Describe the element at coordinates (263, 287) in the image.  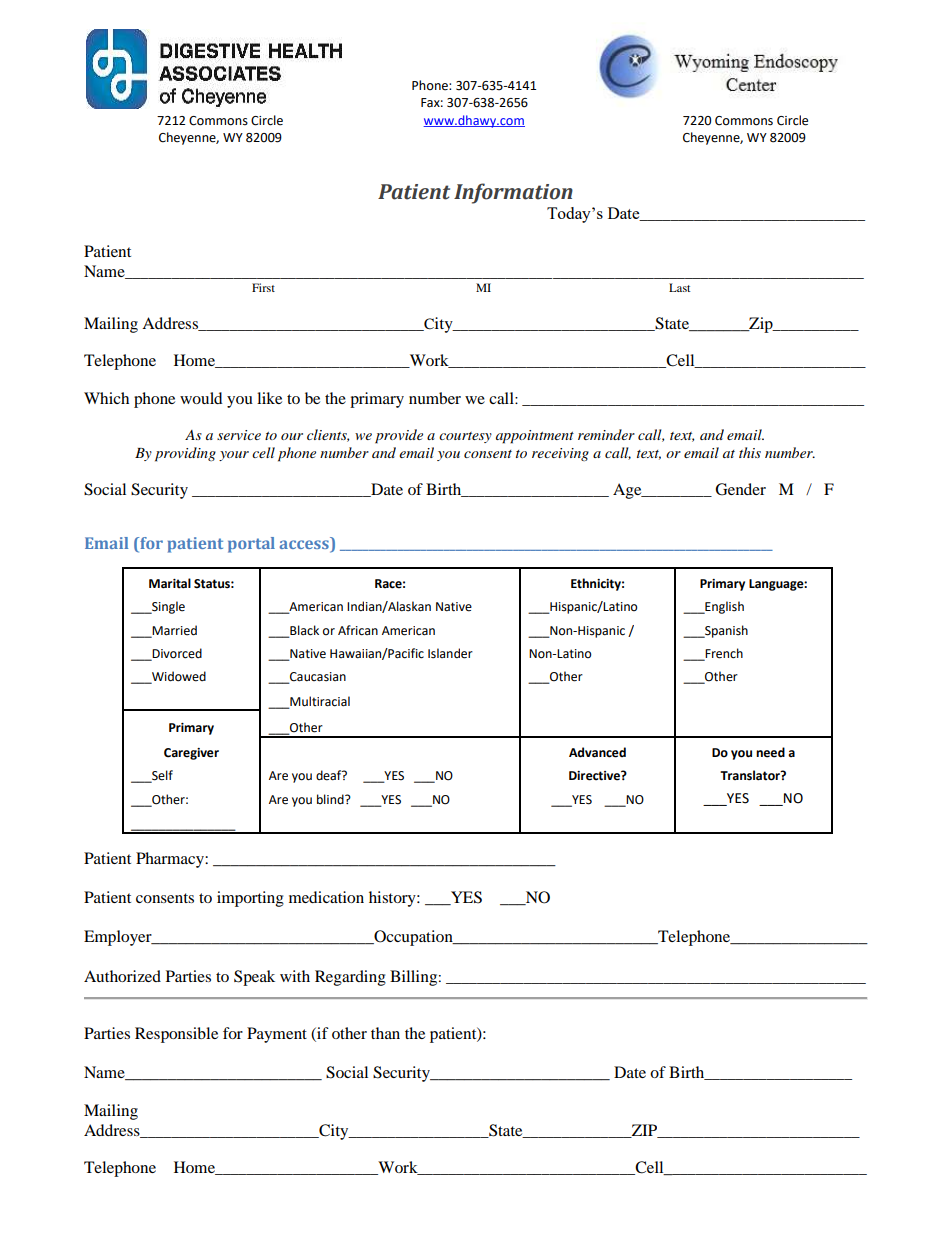
I see `First` at that location.
